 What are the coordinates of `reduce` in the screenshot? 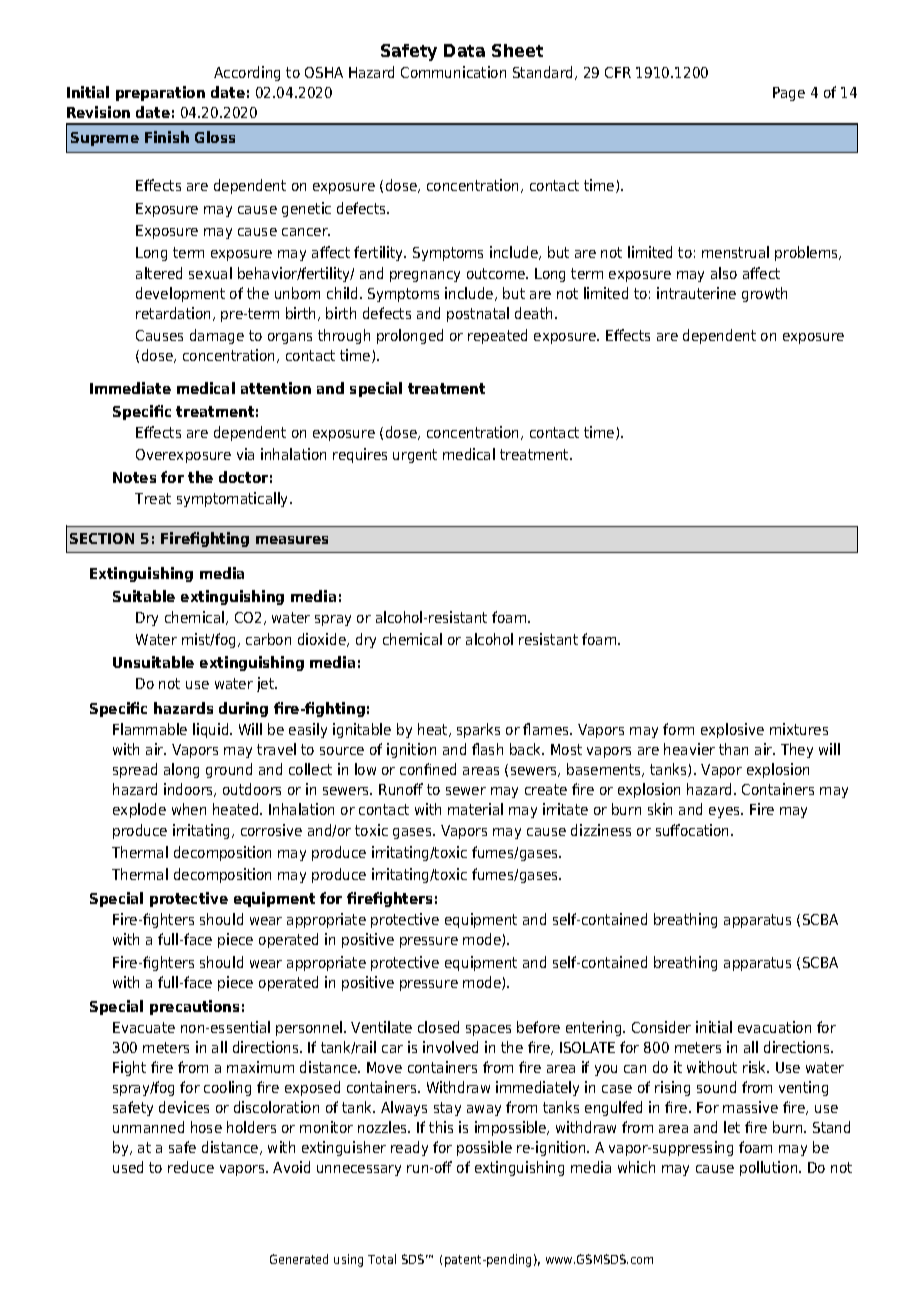 It's located at (191, 1167).
